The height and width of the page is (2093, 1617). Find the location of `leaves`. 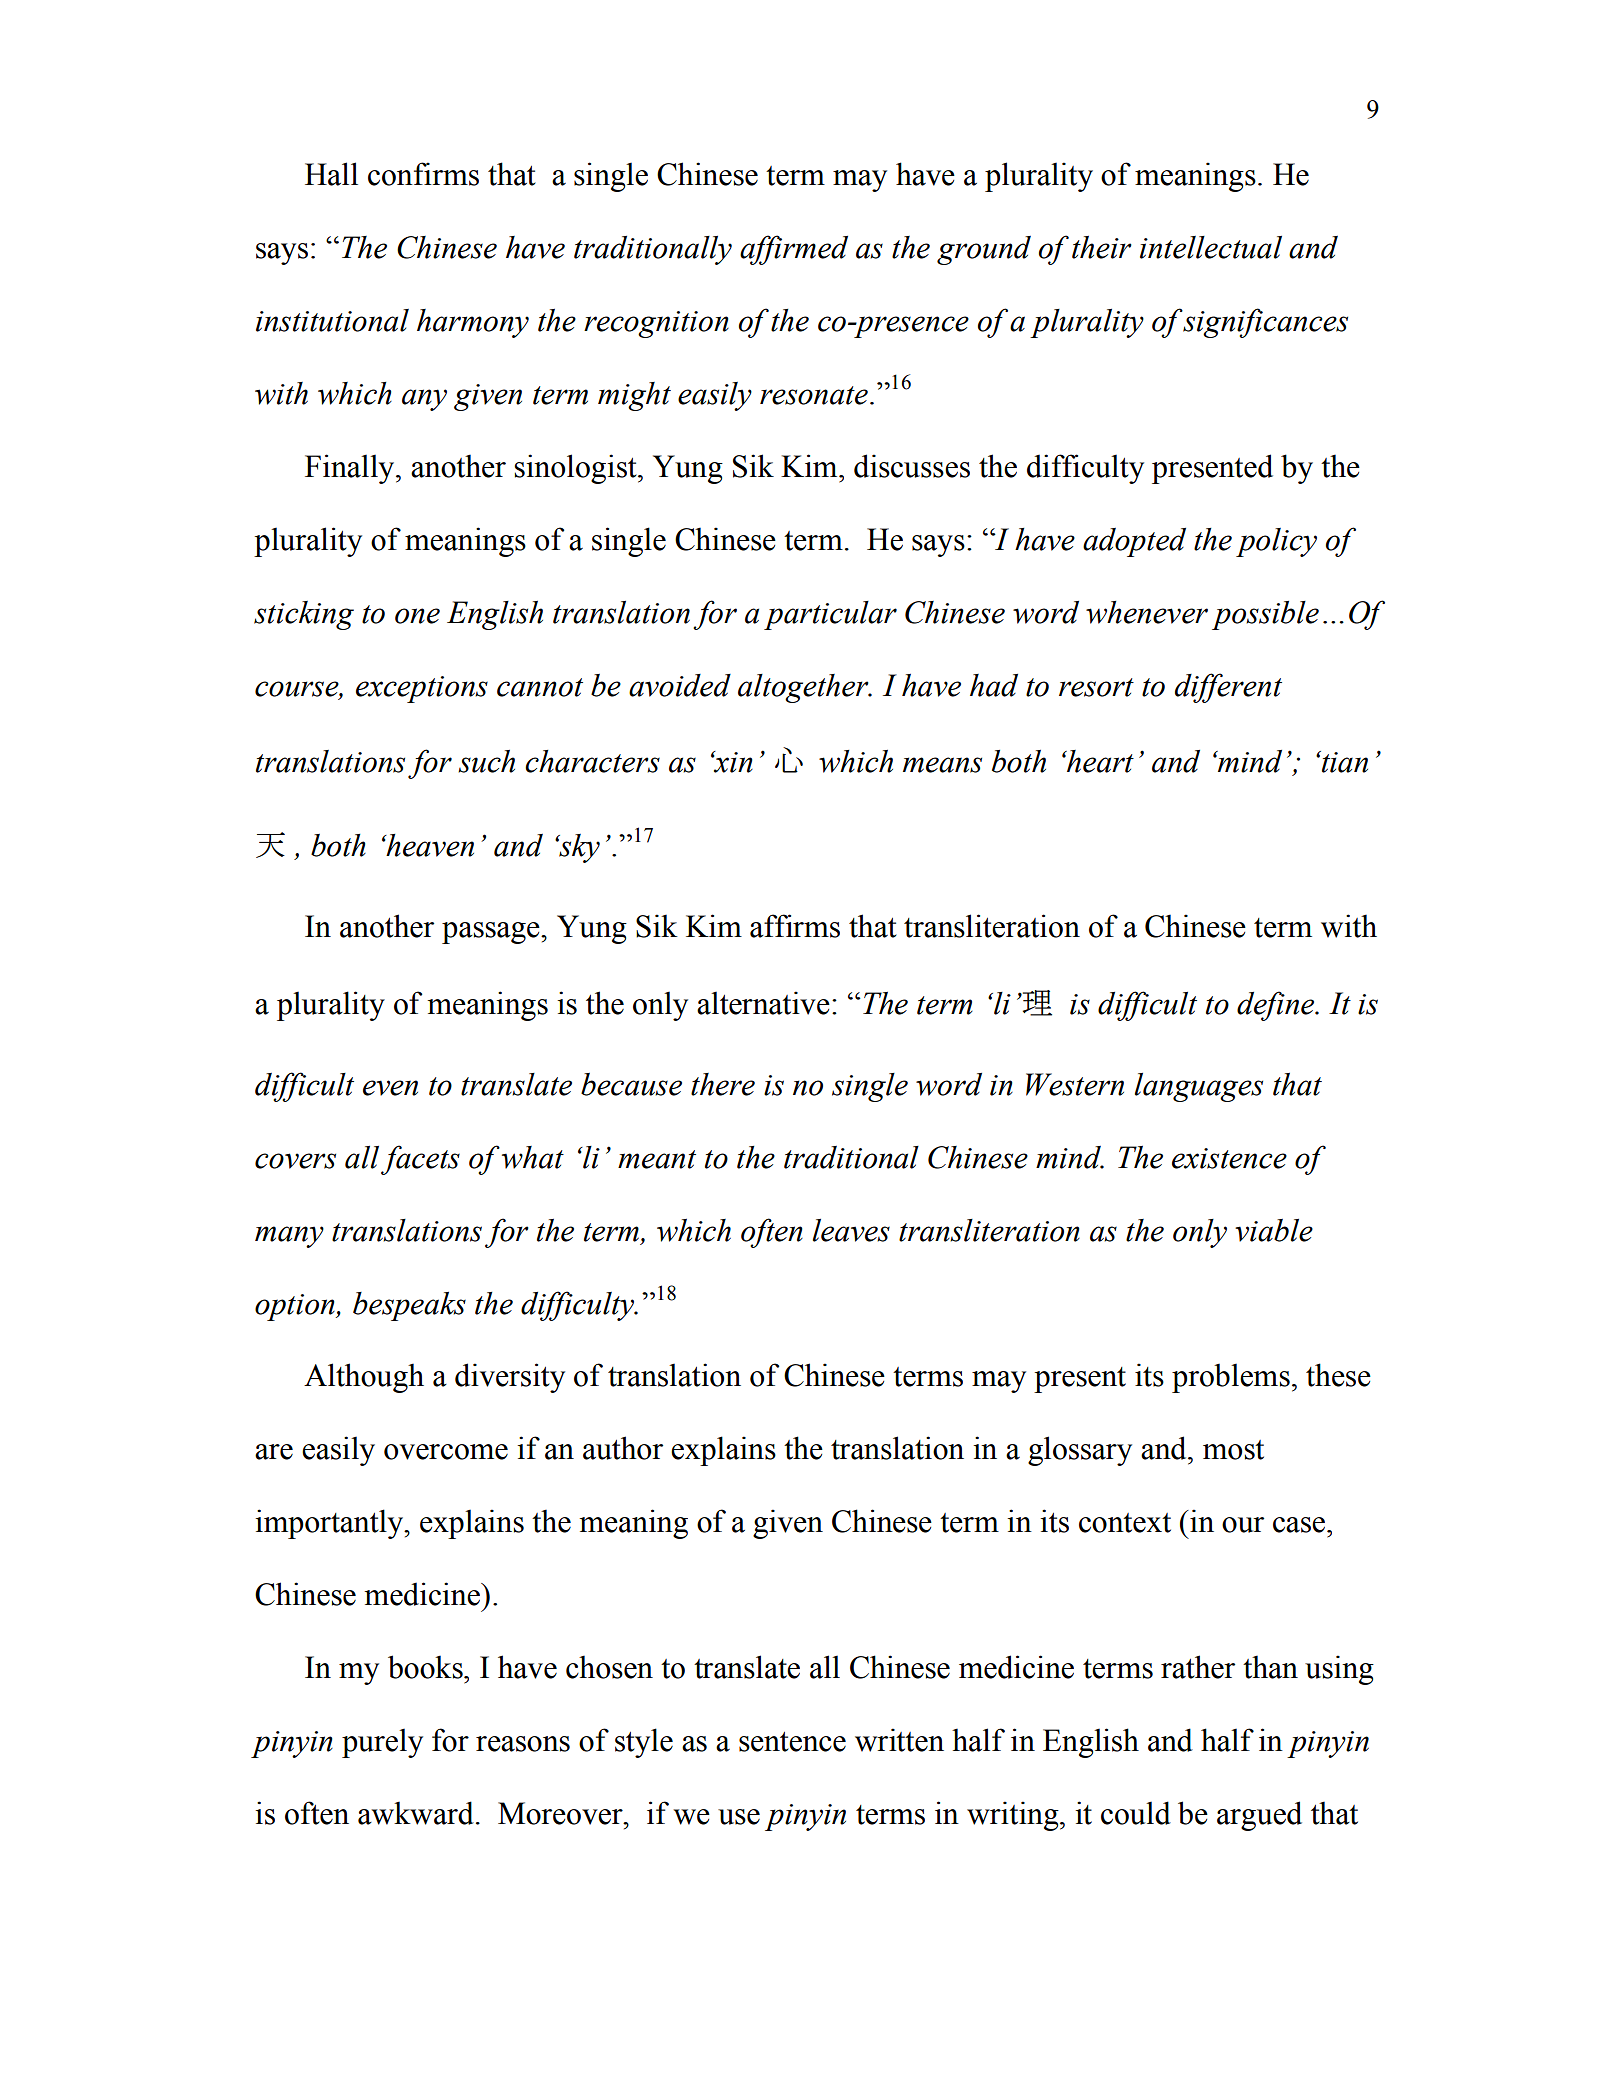

leaves is located at coordinates (851, 1230).
